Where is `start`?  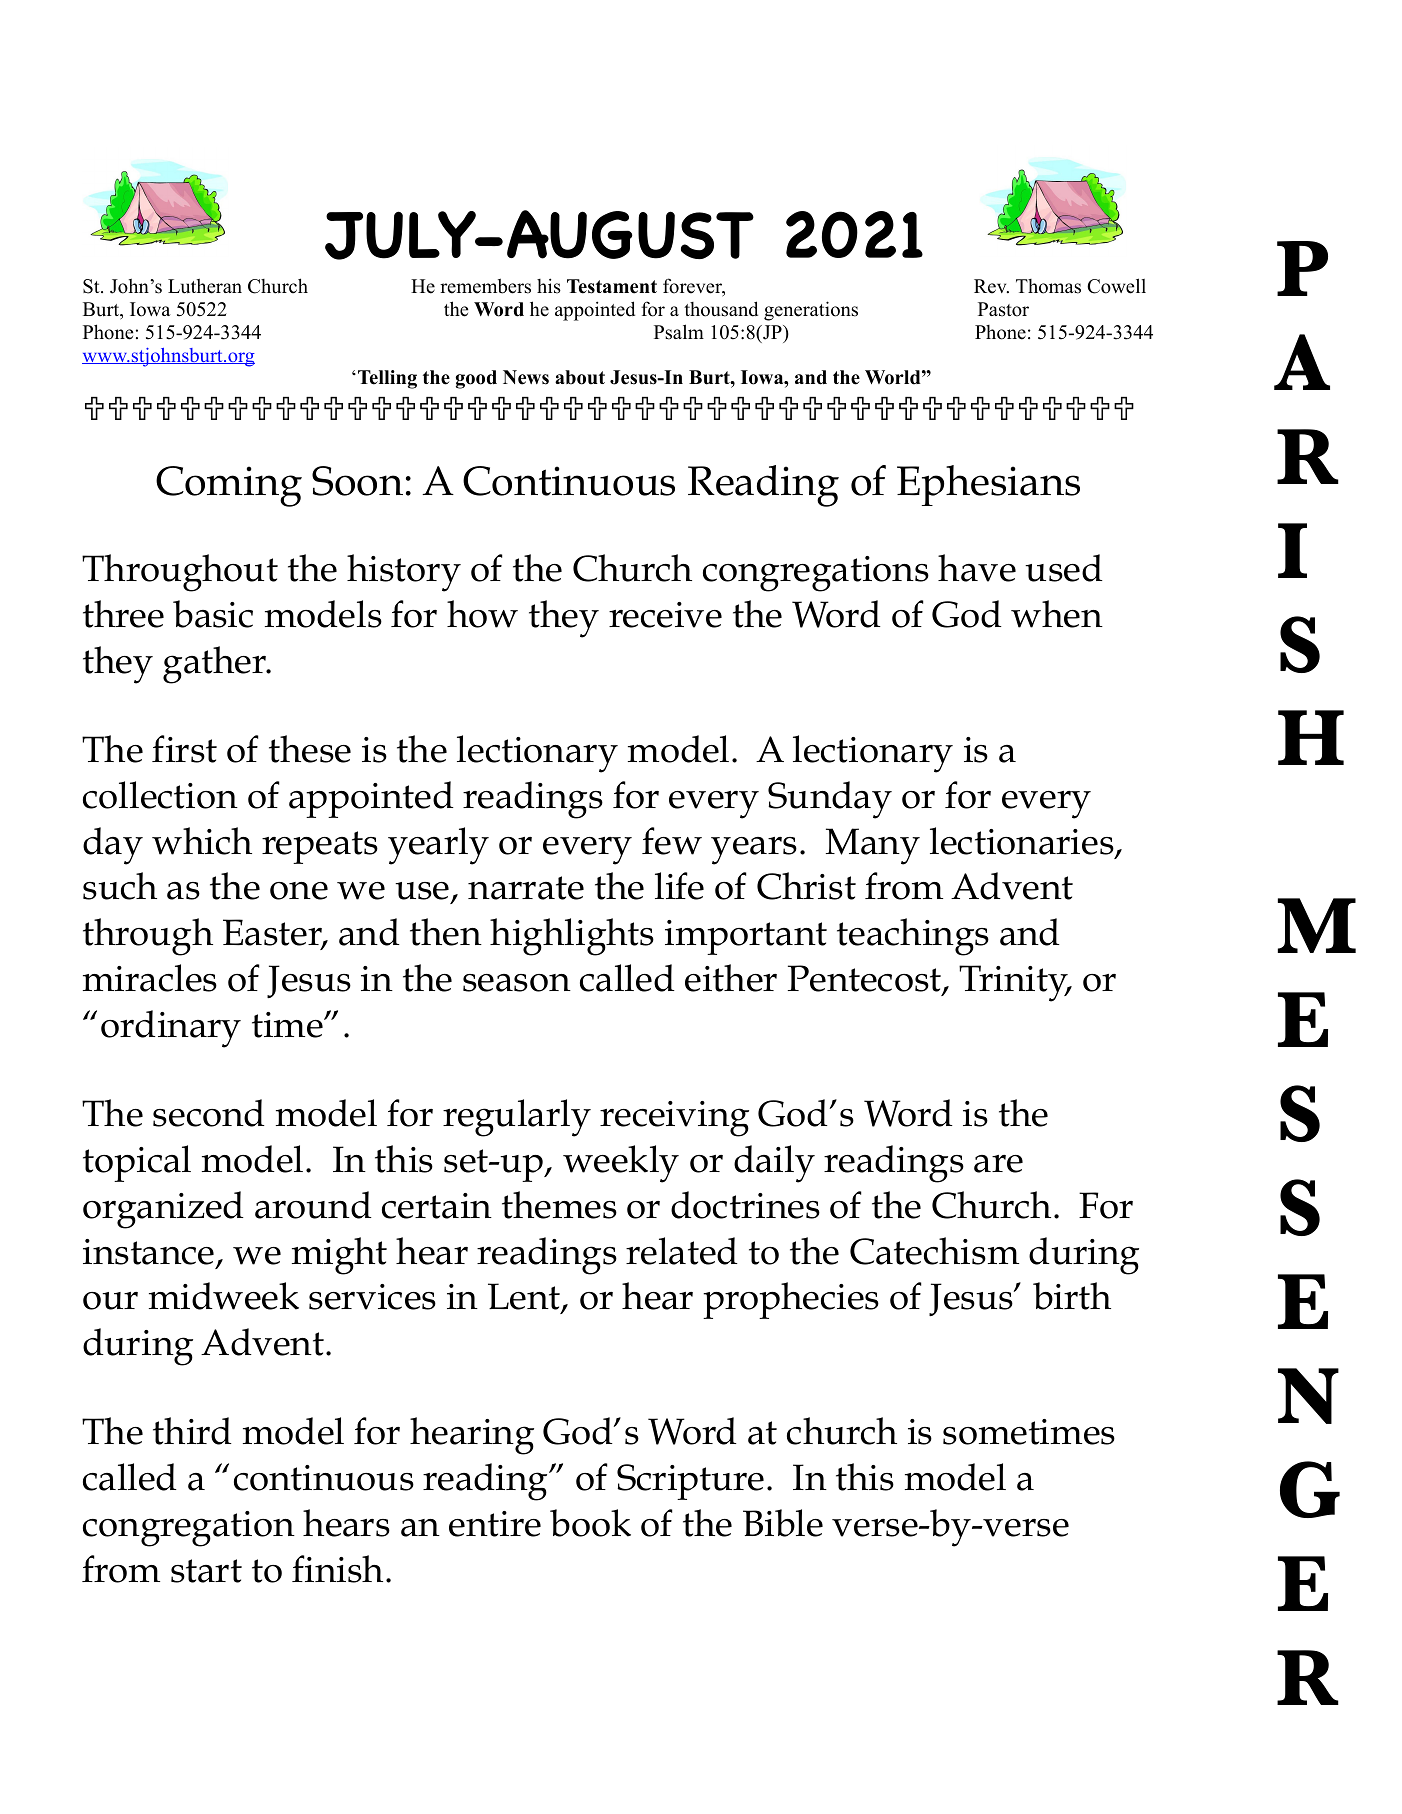
start is located at coordinates (206, 1571).
